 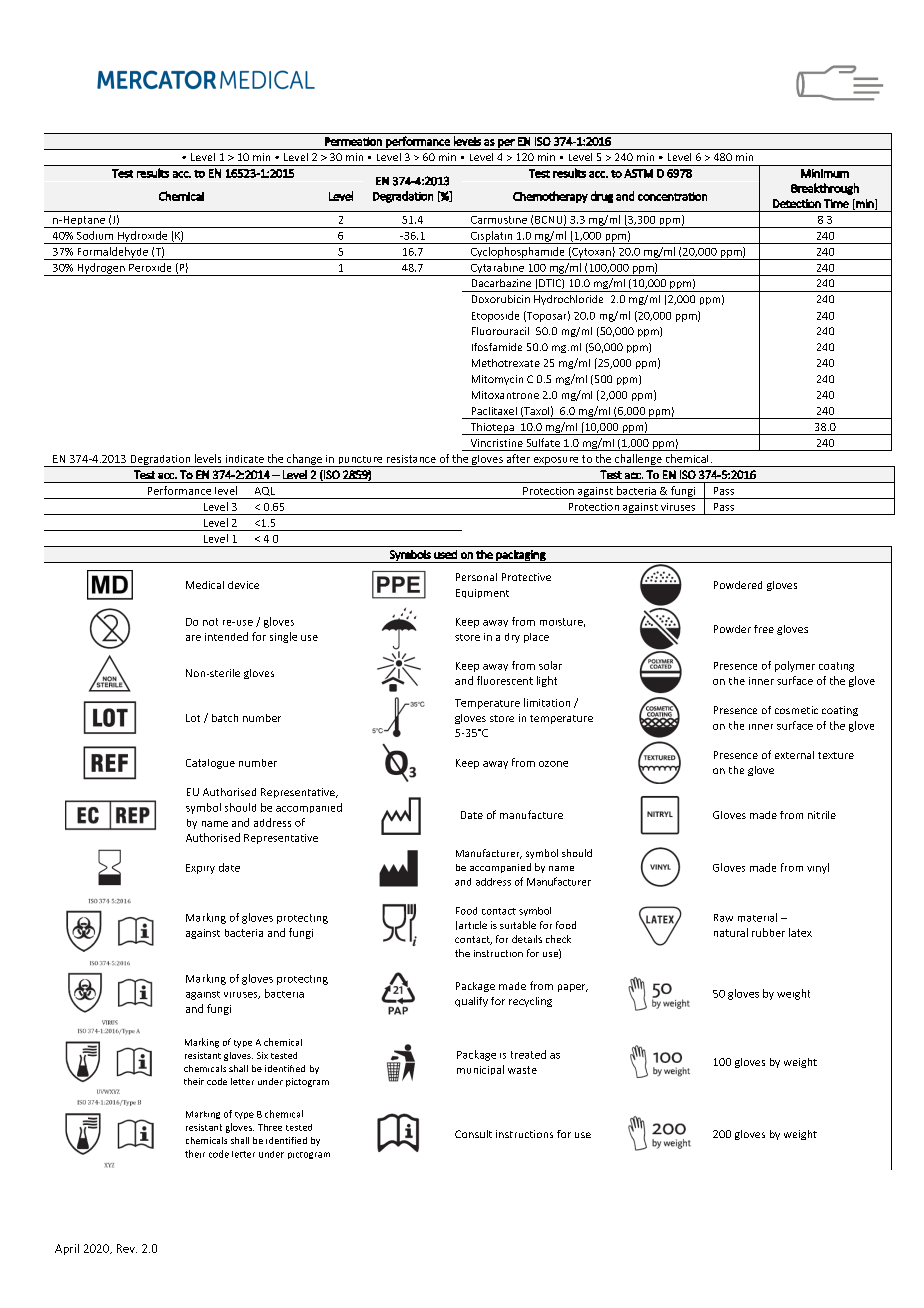 I want to click on resistance, so click(x=411, y=459).
